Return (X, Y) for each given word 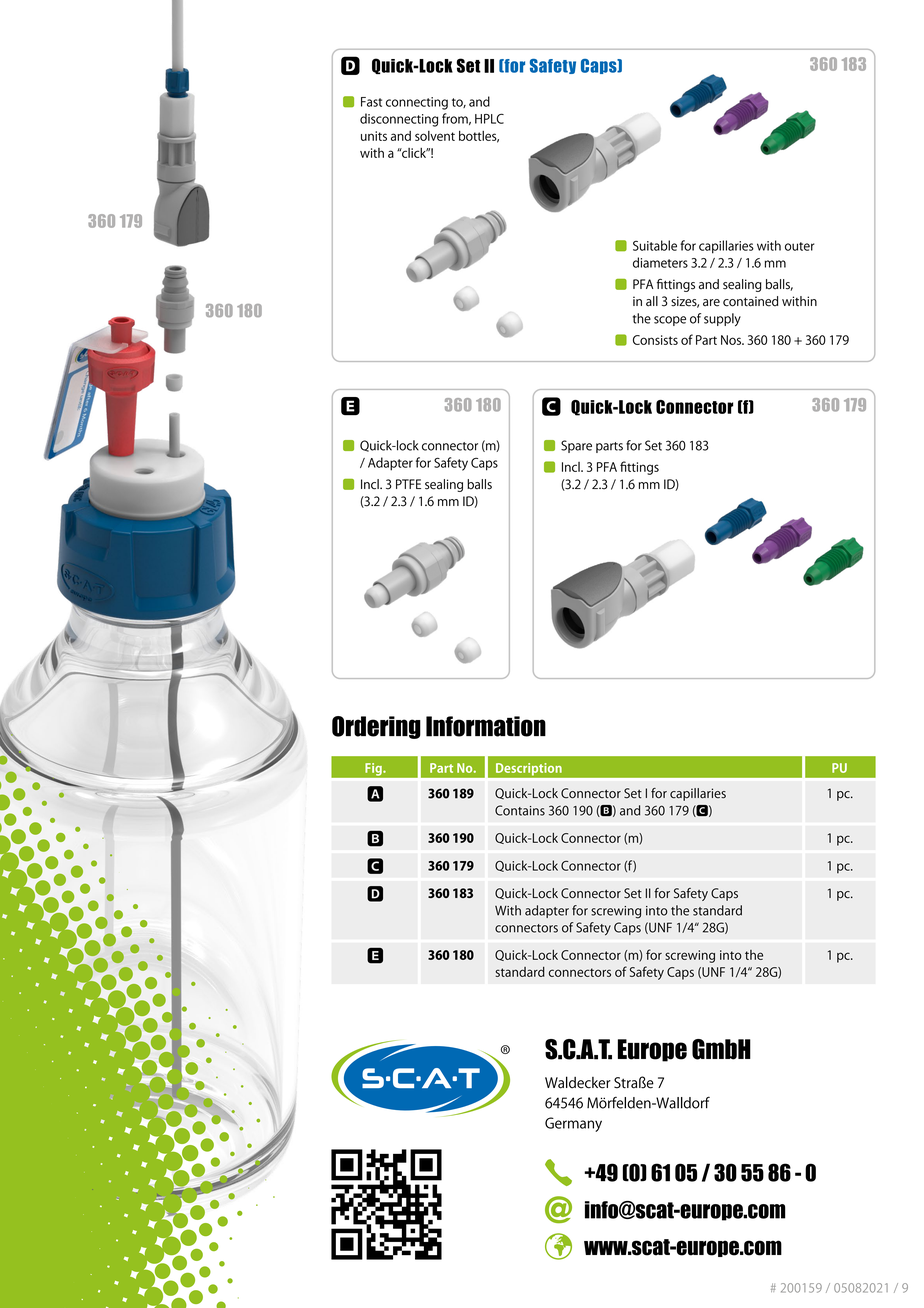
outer (799, 246)
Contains (520, 810)
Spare (576, 446)
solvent (435, 136)
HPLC (489, 118)
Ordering (376, 727)
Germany (573, 1124)
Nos (732, 340)
